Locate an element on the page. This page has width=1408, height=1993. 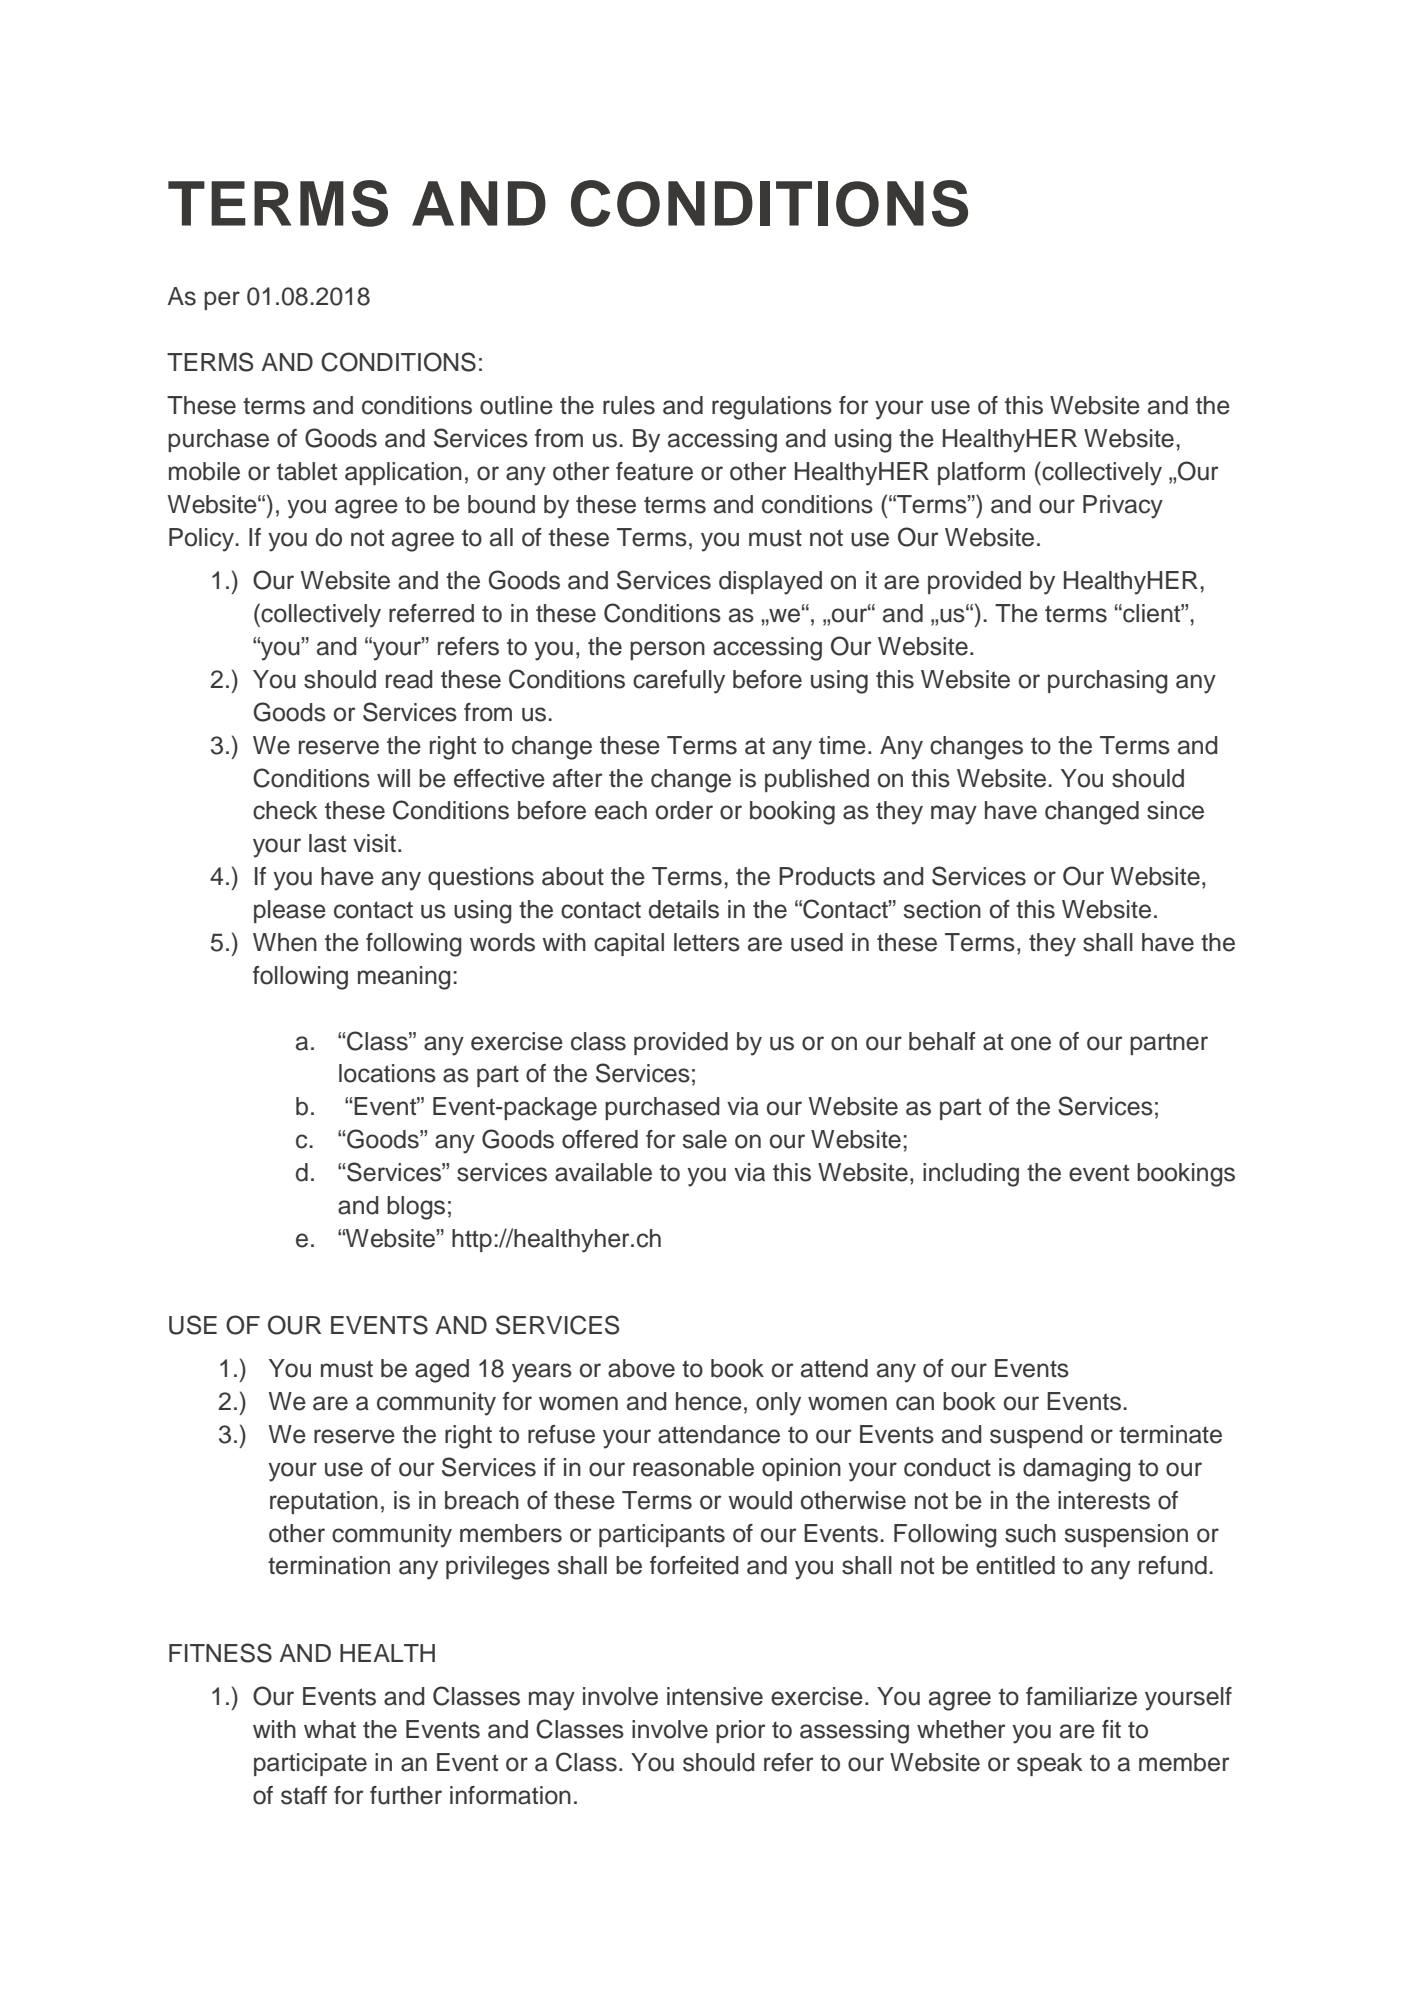
one is located at coordinates (1031, 1043).
